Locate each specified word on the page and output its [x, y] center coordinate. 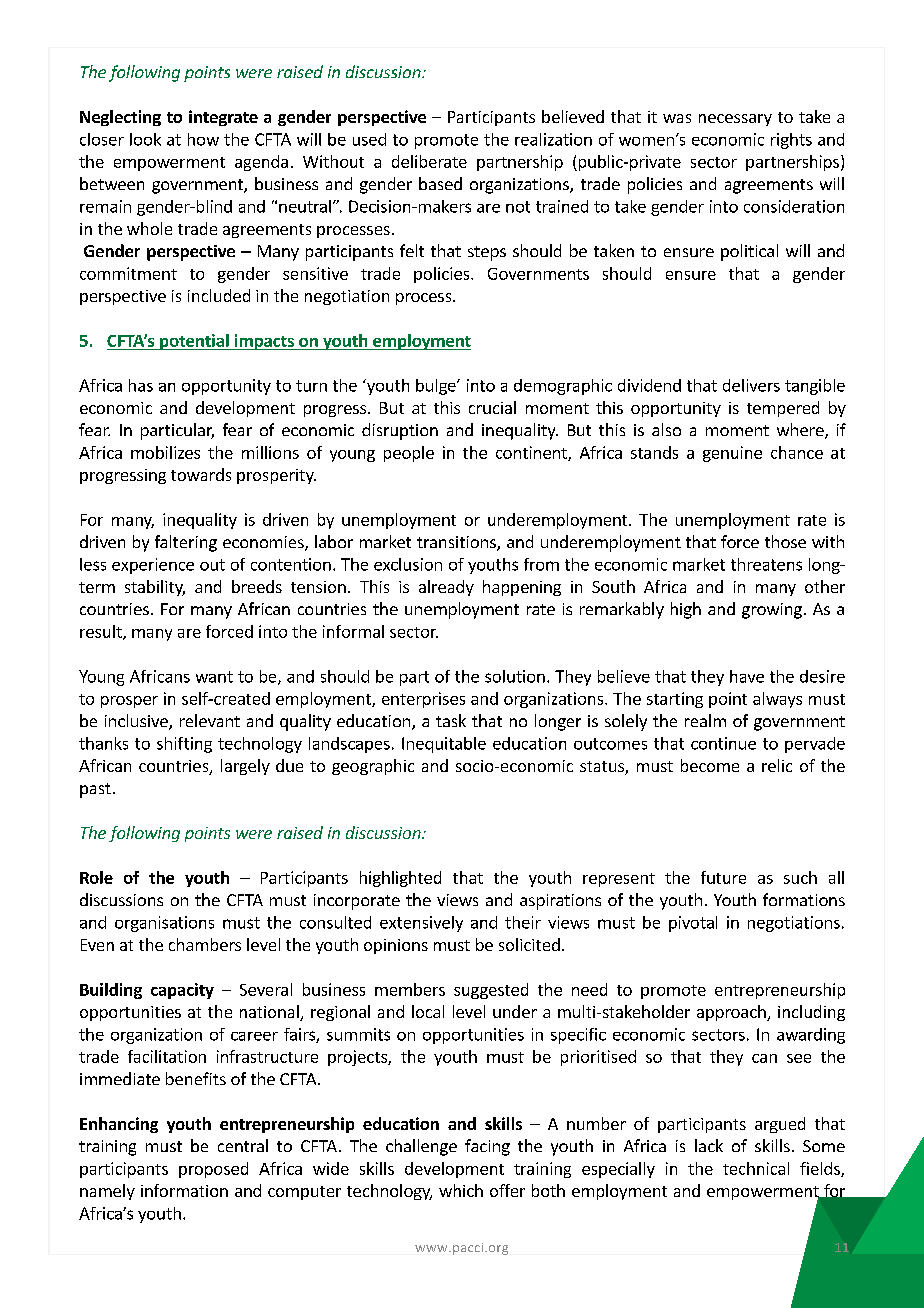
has [141, 385]
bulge [437, 387]
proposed [213, 1170]
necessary [735, 120]
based [440, 183]
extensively [421, 924]
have [747, 676]
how [203, 139]
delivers [751, 385]
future [723, 877]
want [214, 677]
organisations [164, 924]
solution [515, 676]
